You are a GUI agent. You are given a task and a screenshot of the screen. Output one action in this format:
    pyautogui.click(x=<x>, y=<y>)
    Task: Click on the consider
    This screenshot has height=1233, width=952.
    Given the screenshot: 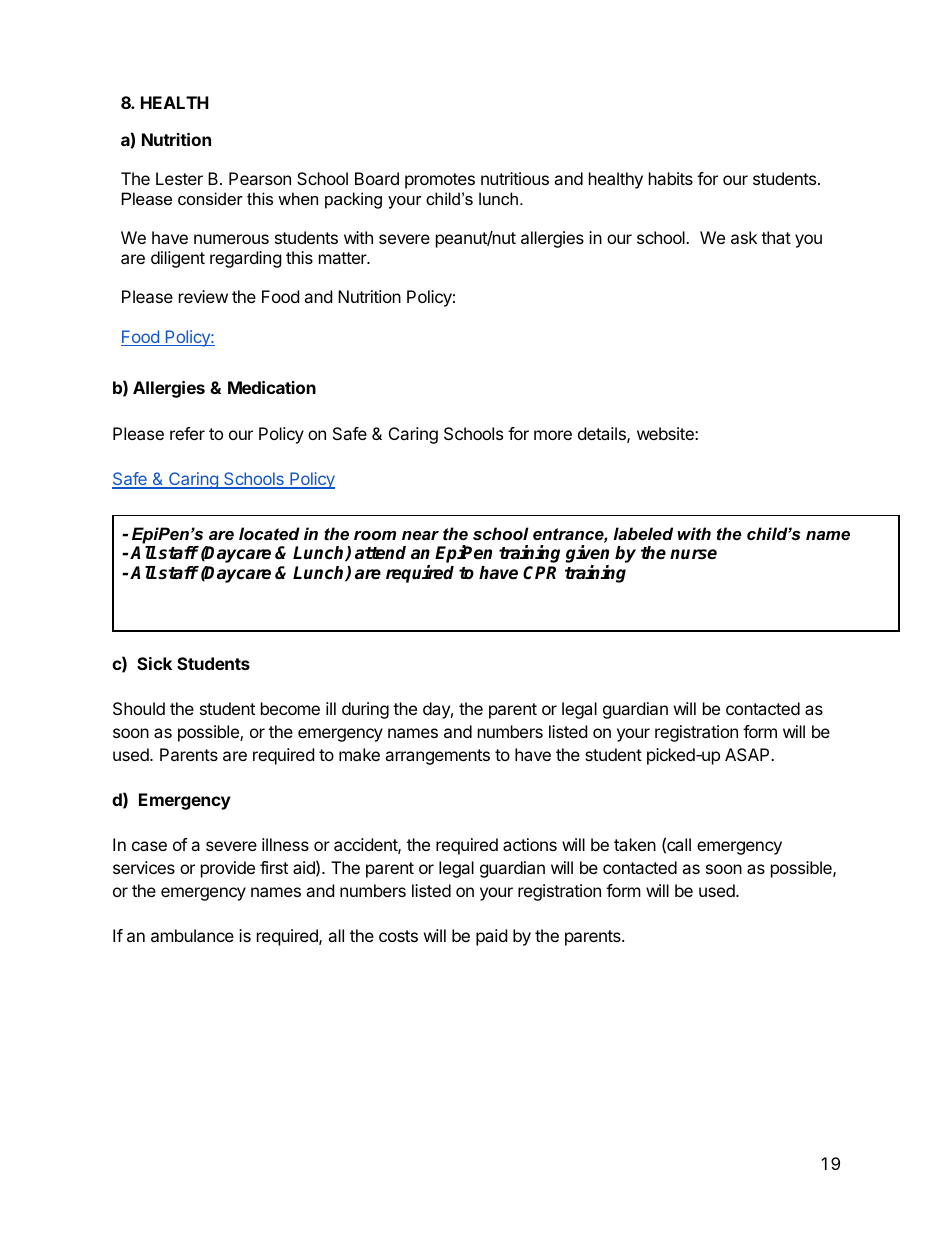 What is the action you would take?
    pyautogui.click(x=210, y=198)
